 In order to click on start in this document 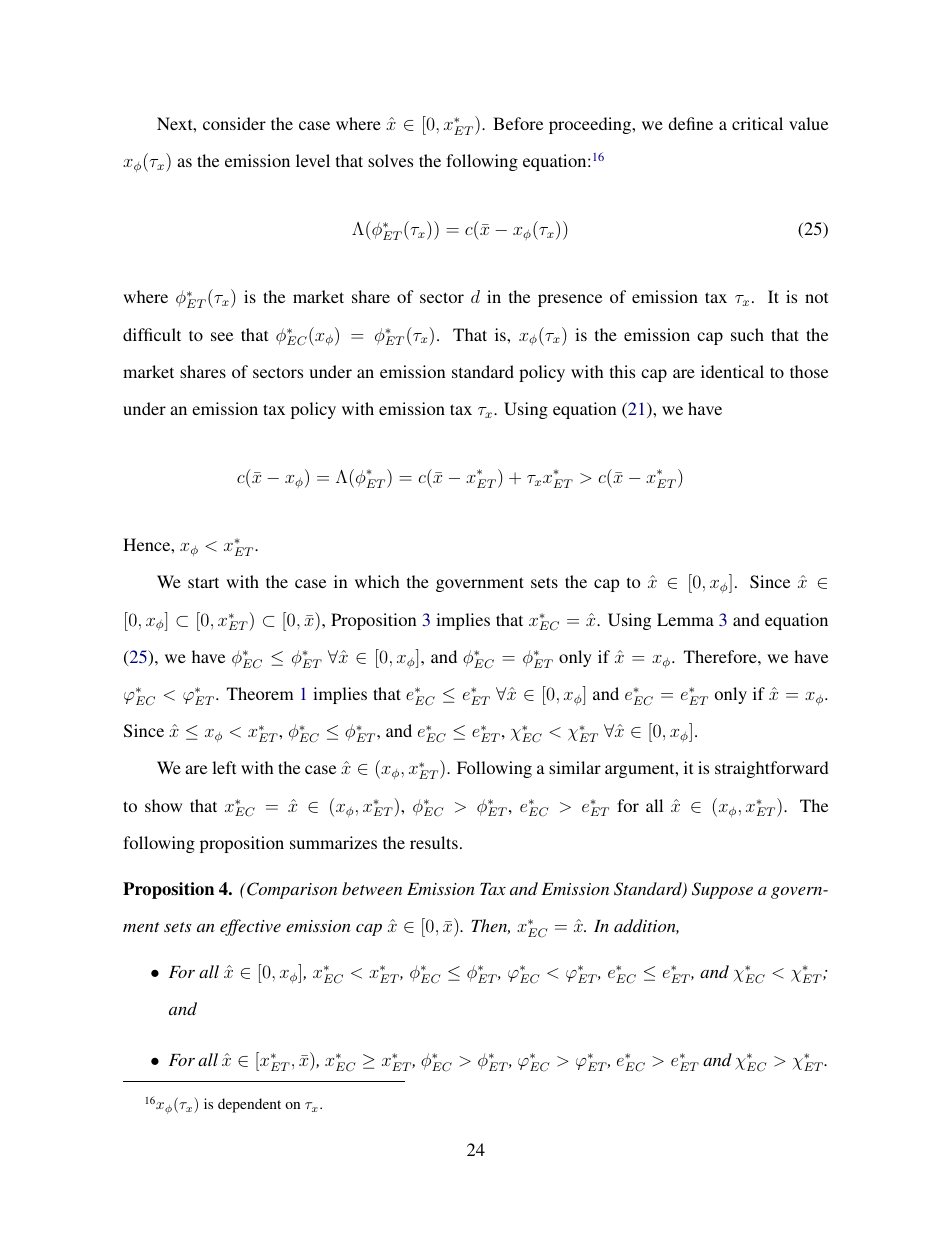, I will do `click(203, 582)`.
